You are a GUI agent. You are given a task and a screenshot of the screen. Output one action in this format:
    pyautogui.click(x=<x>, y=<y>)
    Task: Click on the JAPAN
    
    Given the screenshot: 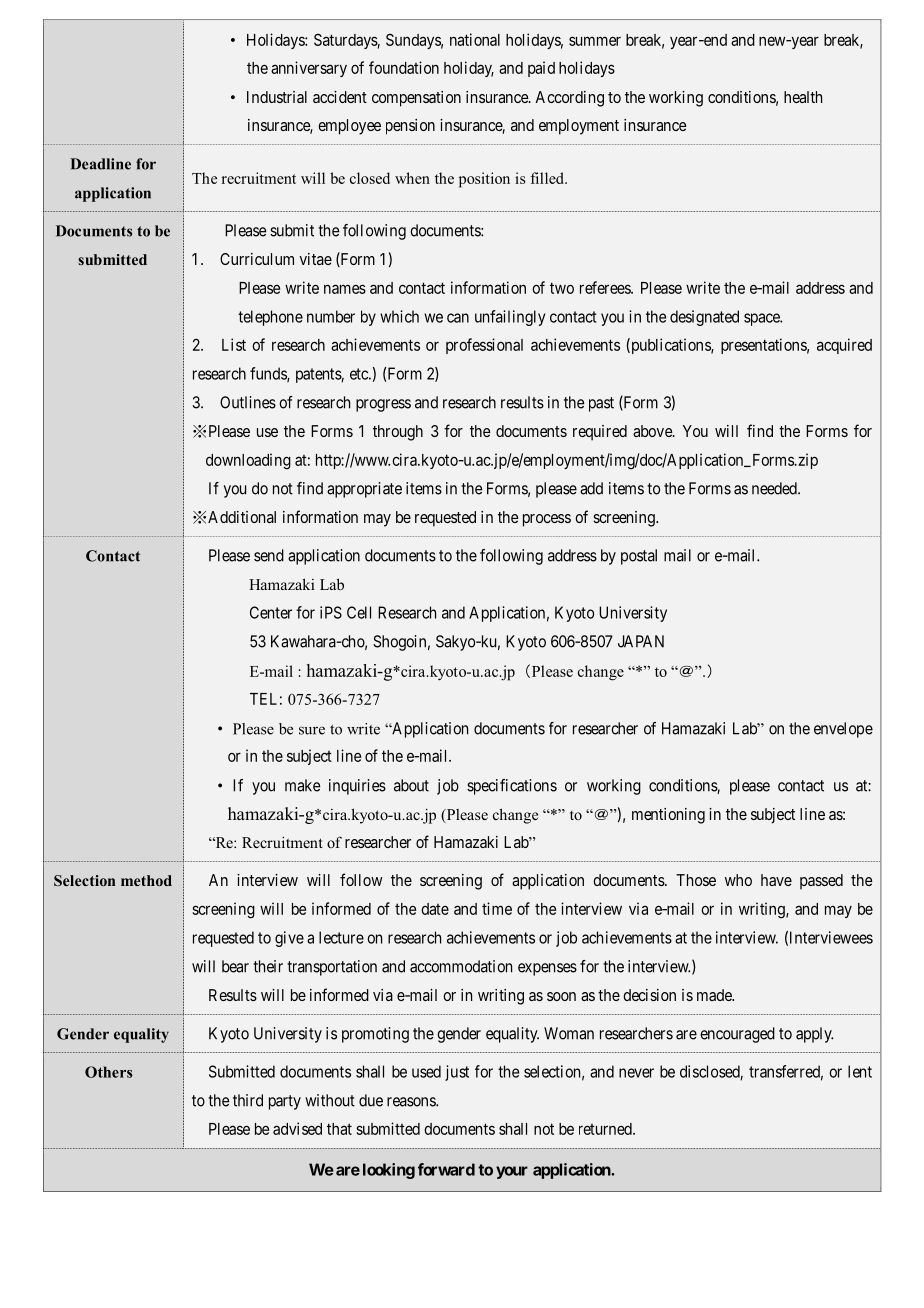 What is the action you would take?
    pyautogui.click(x=641, y=641)
